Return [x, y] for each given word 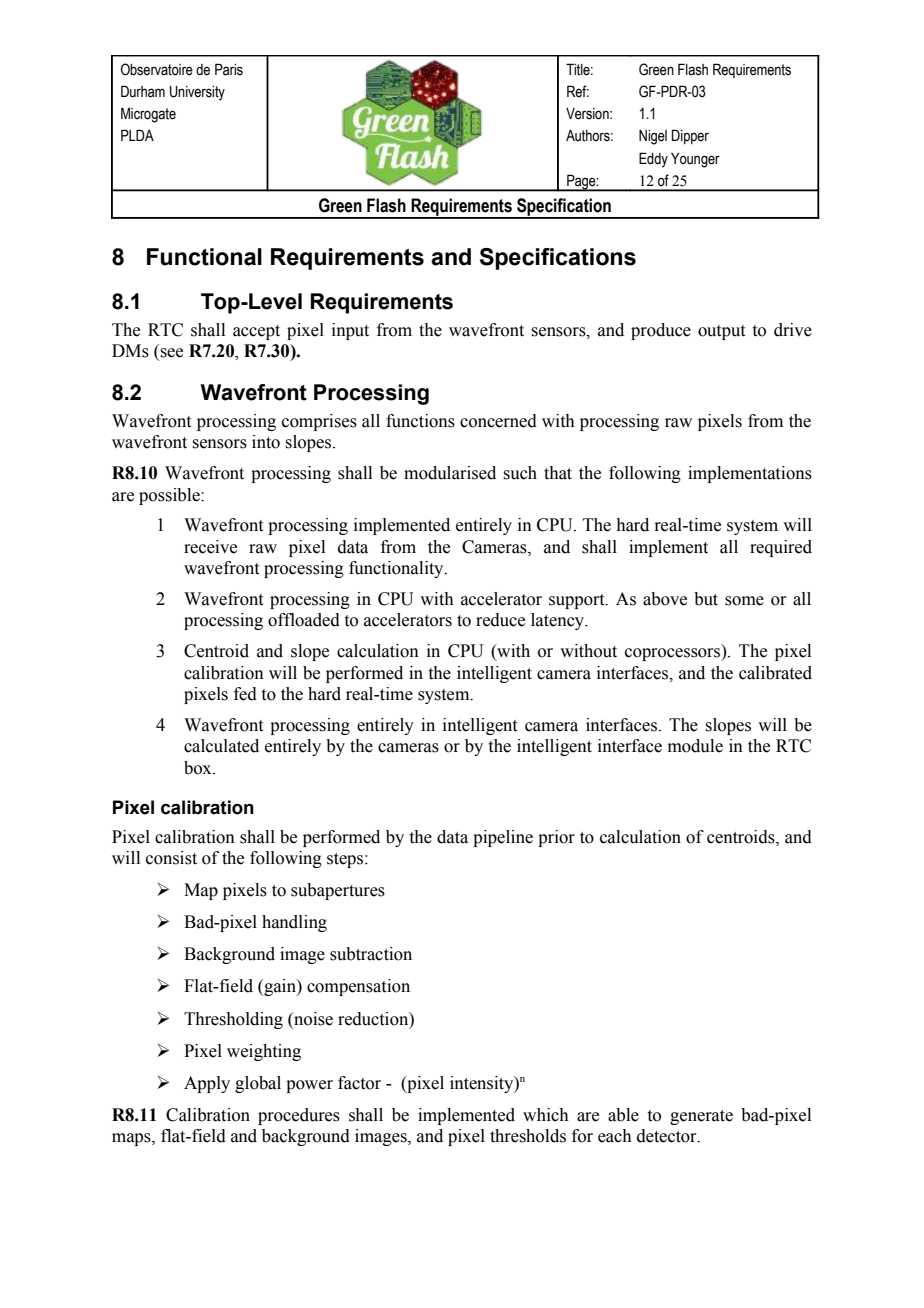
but [706, 599]
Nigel [653, 137]
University [197, 93]
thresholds [528, 1136]
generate [701, 1117]
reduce [500, 620]
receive [210, 547]
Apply [207, 1084]
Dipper [690, 136]
